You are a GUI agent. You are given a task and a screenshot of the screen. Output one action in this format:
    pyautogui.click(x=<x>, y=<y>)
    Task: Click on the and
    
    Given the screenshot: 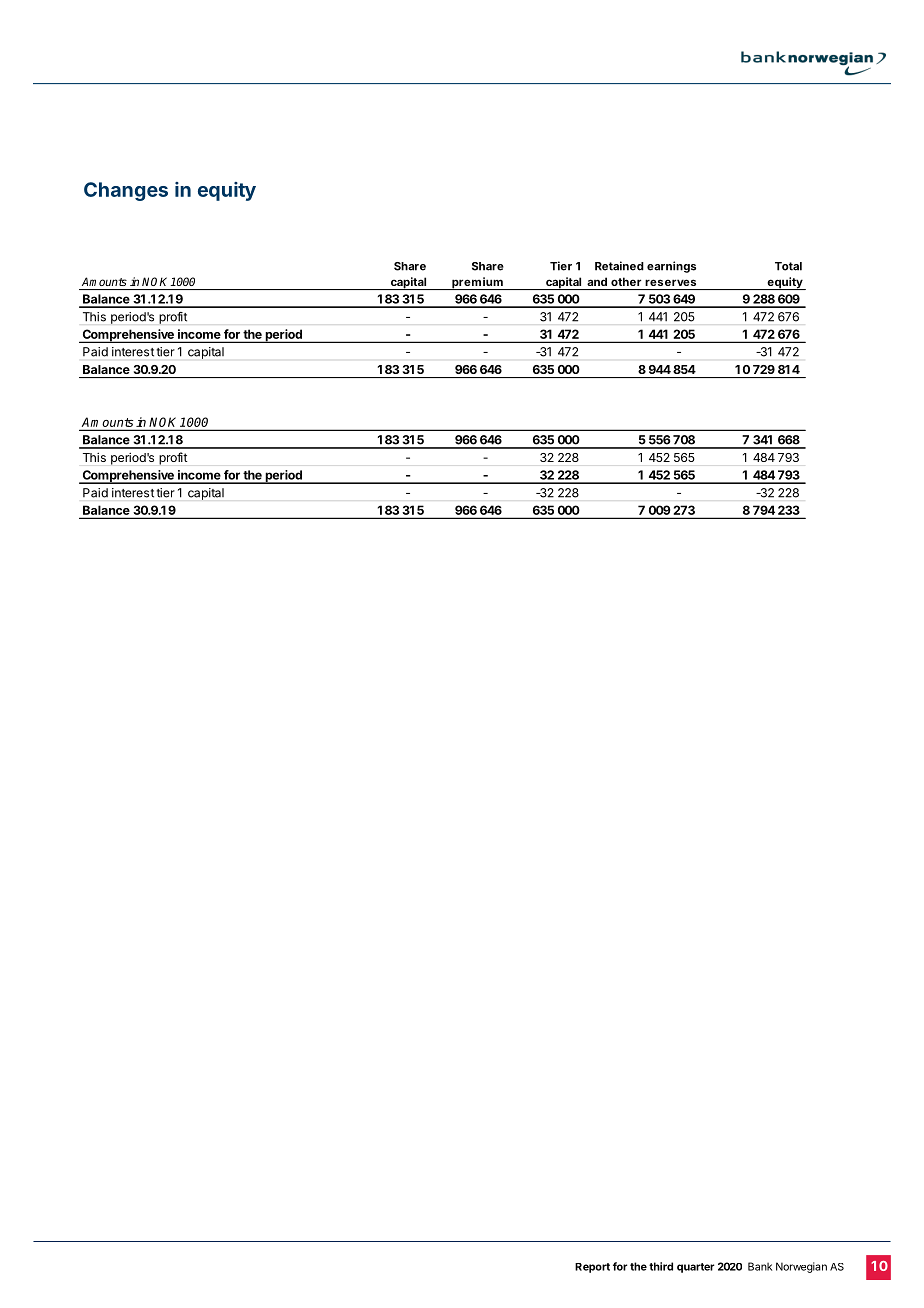 What is the action you would take?
    pyautogui.click(x=597, y=281)
